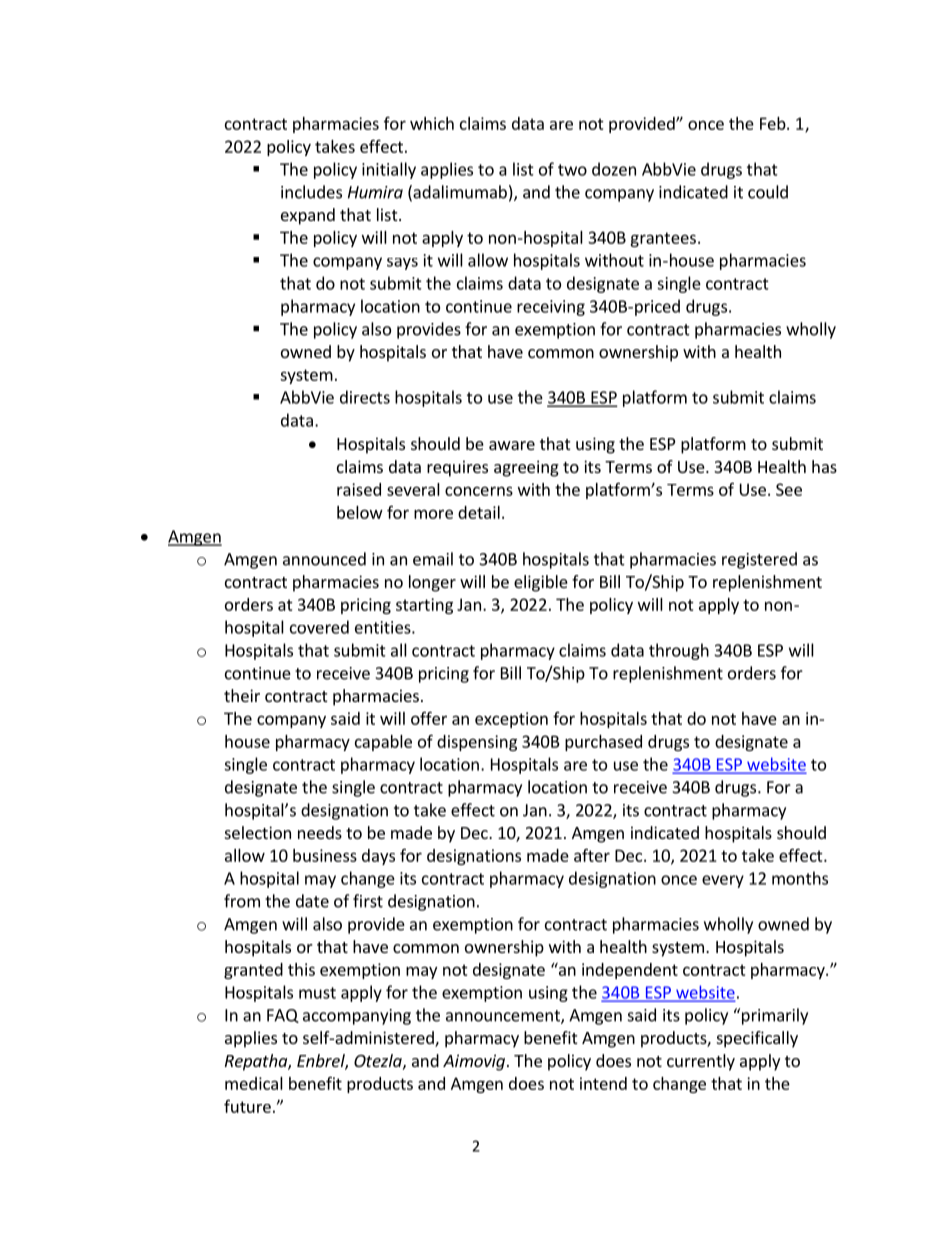 Image resolution: width=952 pixels, height=1233 pixels. What do you see at coordinates (311, 192) in the screenshot?
I see `includes` at bounding box center [311, 192].
